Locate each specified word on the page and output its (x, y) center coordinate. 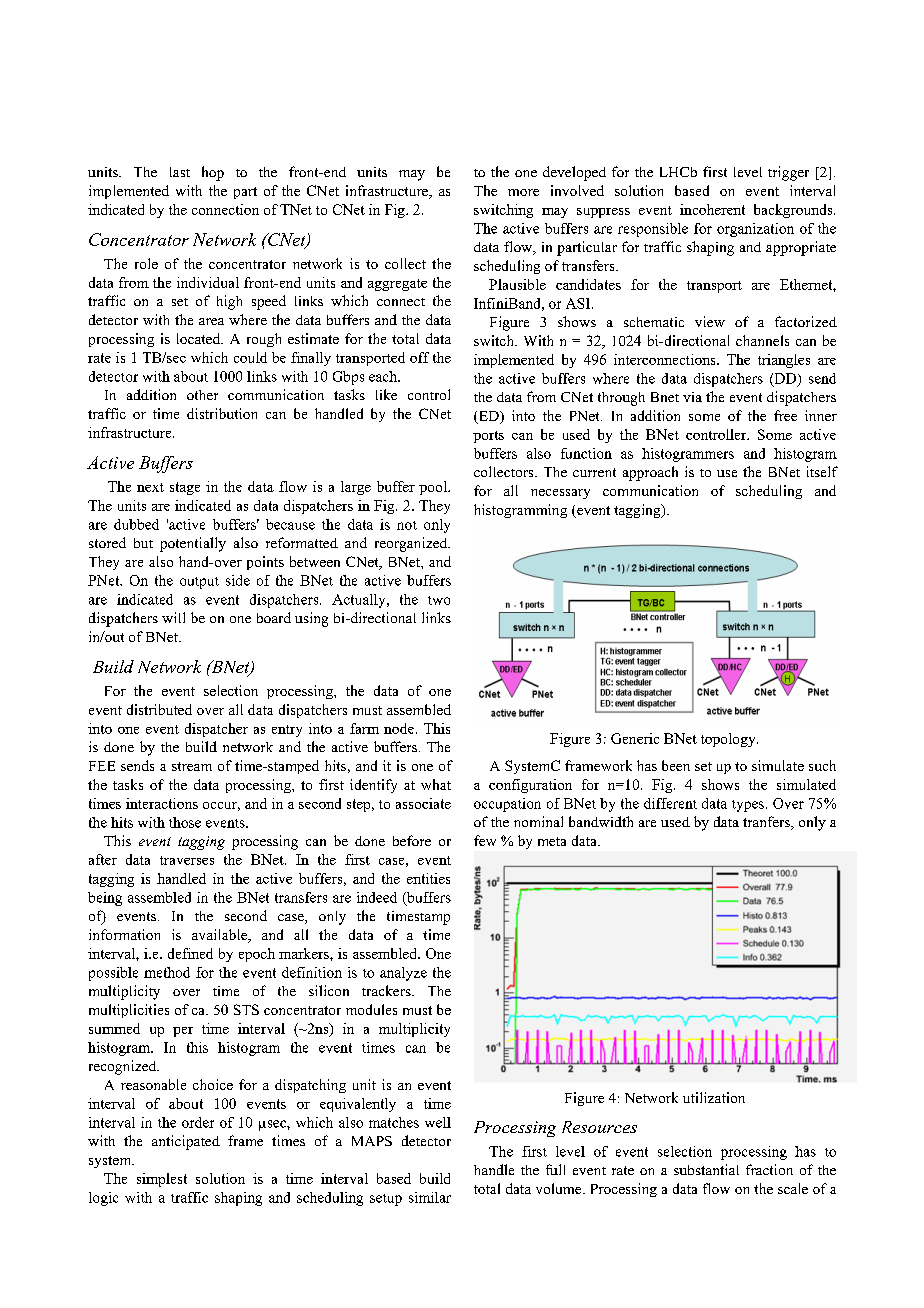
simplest (162, 1180)
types (748, 806)
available (221, 936)
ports (488, 437)
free (785, 415)
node (399, 728)
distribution (222, 413)
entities (428, 878)
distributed (159, 709)
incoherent (712, 209)
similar (430, 1197)
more (523, 192)
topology (729, 740)
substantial (706, 1169)
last (180, 172)
